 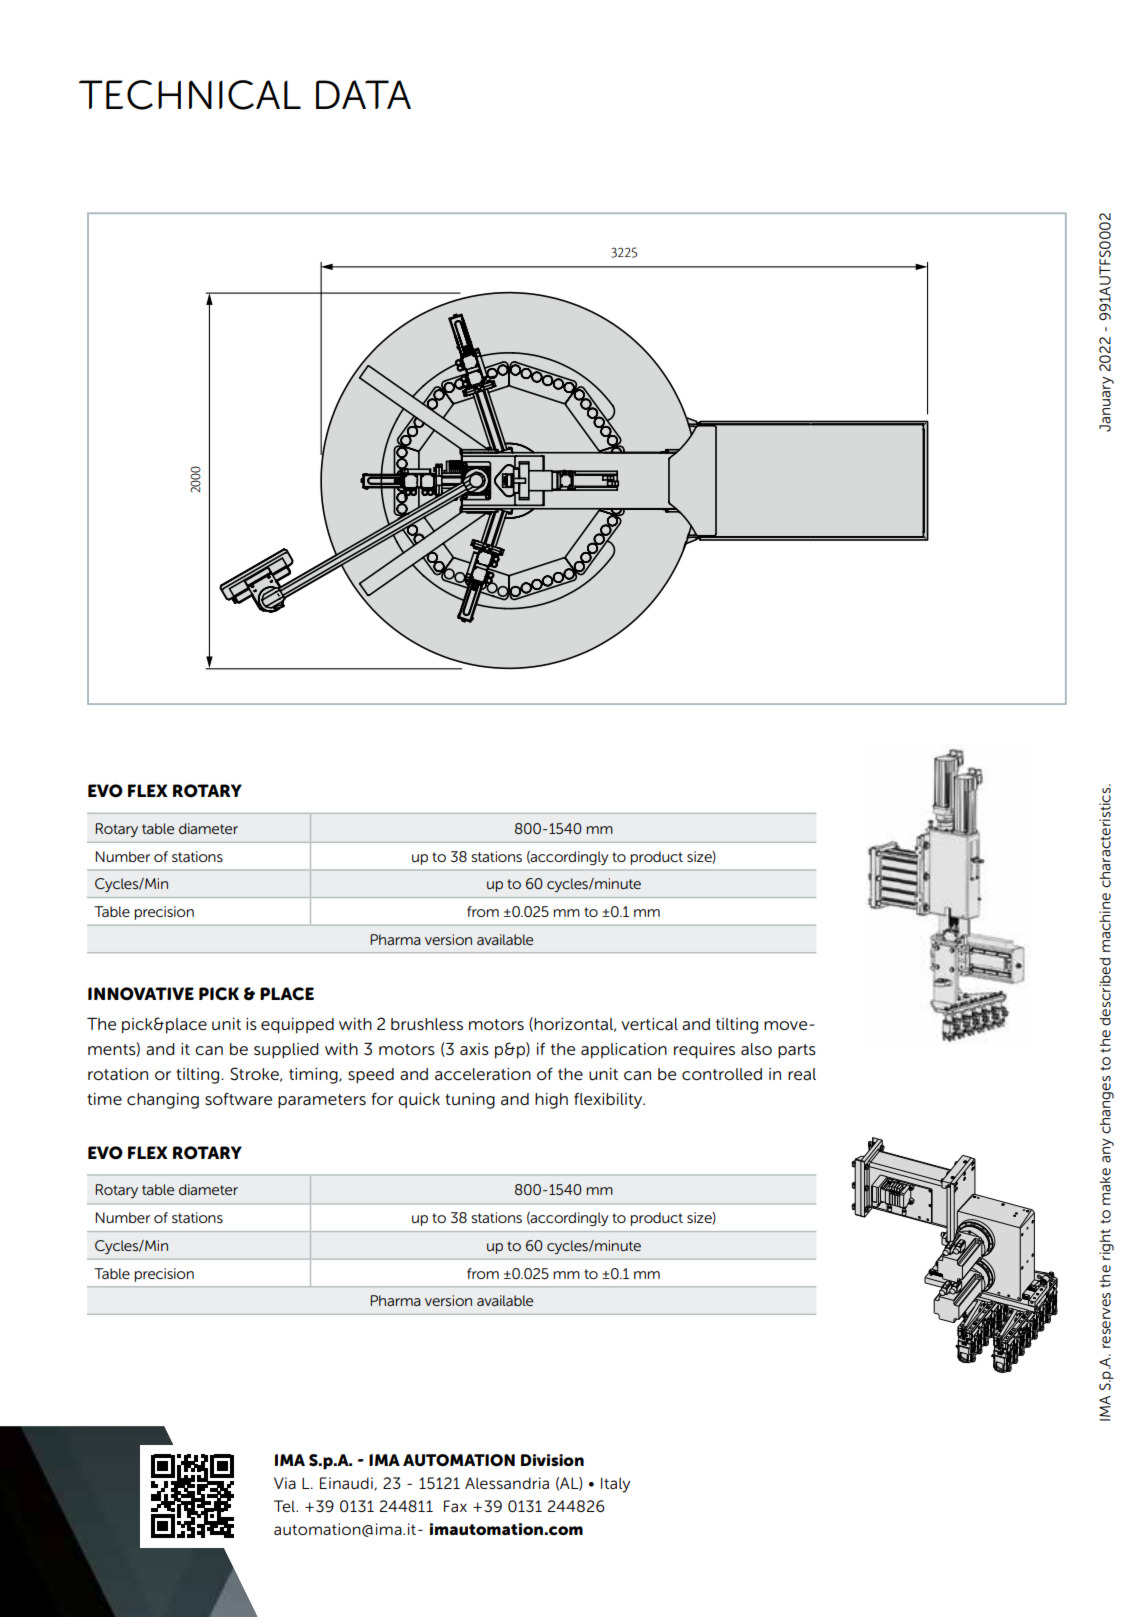 What do you see at coordinates (704, 1051) in the screenshot?
I see `requires` at bounding box center [704, 1051].
